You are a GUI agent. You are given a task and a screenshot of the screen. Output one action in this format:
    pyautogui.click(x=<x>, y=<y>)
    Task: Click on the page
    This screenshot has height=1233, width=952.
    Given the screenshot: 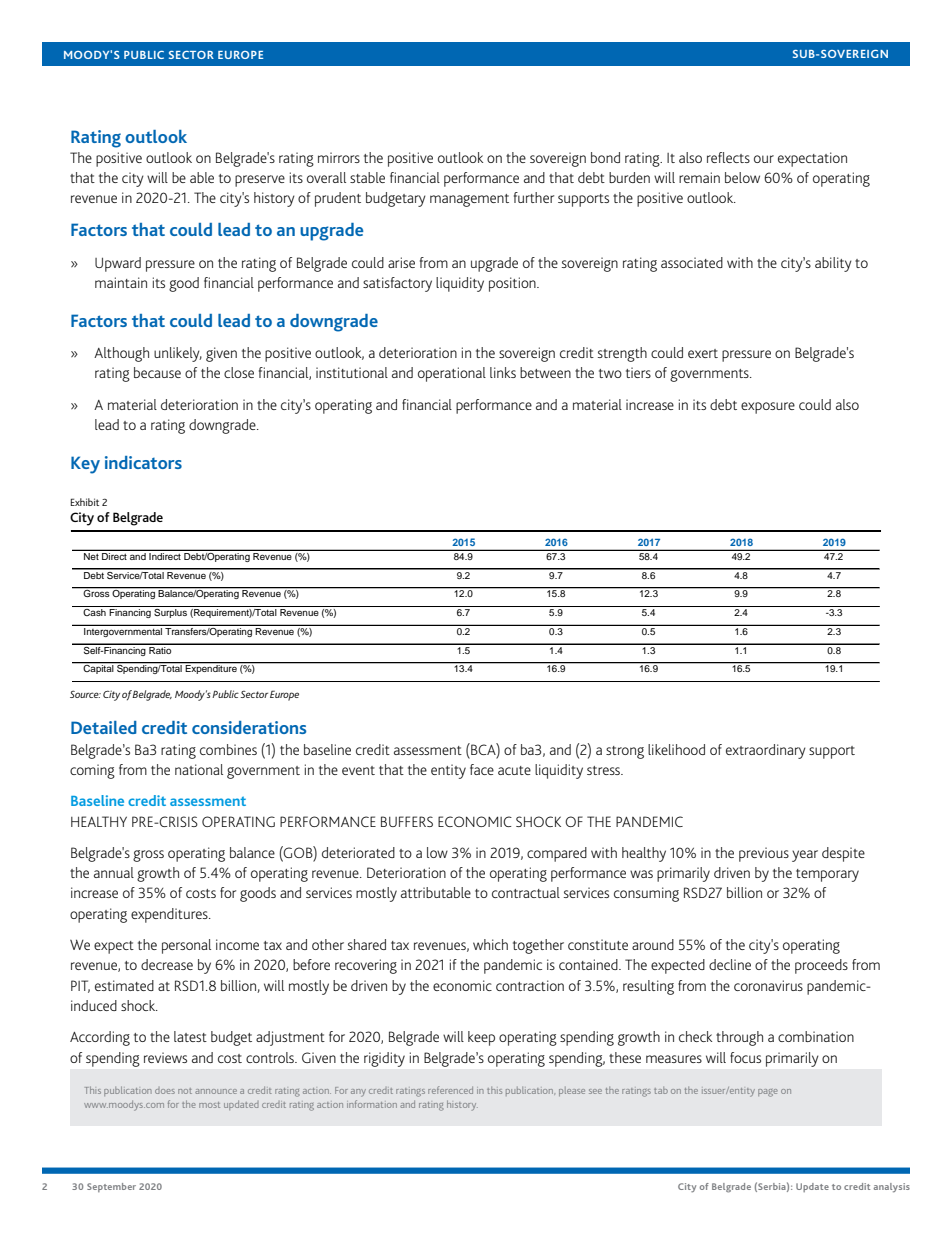 What is the action you would take?
    pyautogui.click(x=768, y=1093)
